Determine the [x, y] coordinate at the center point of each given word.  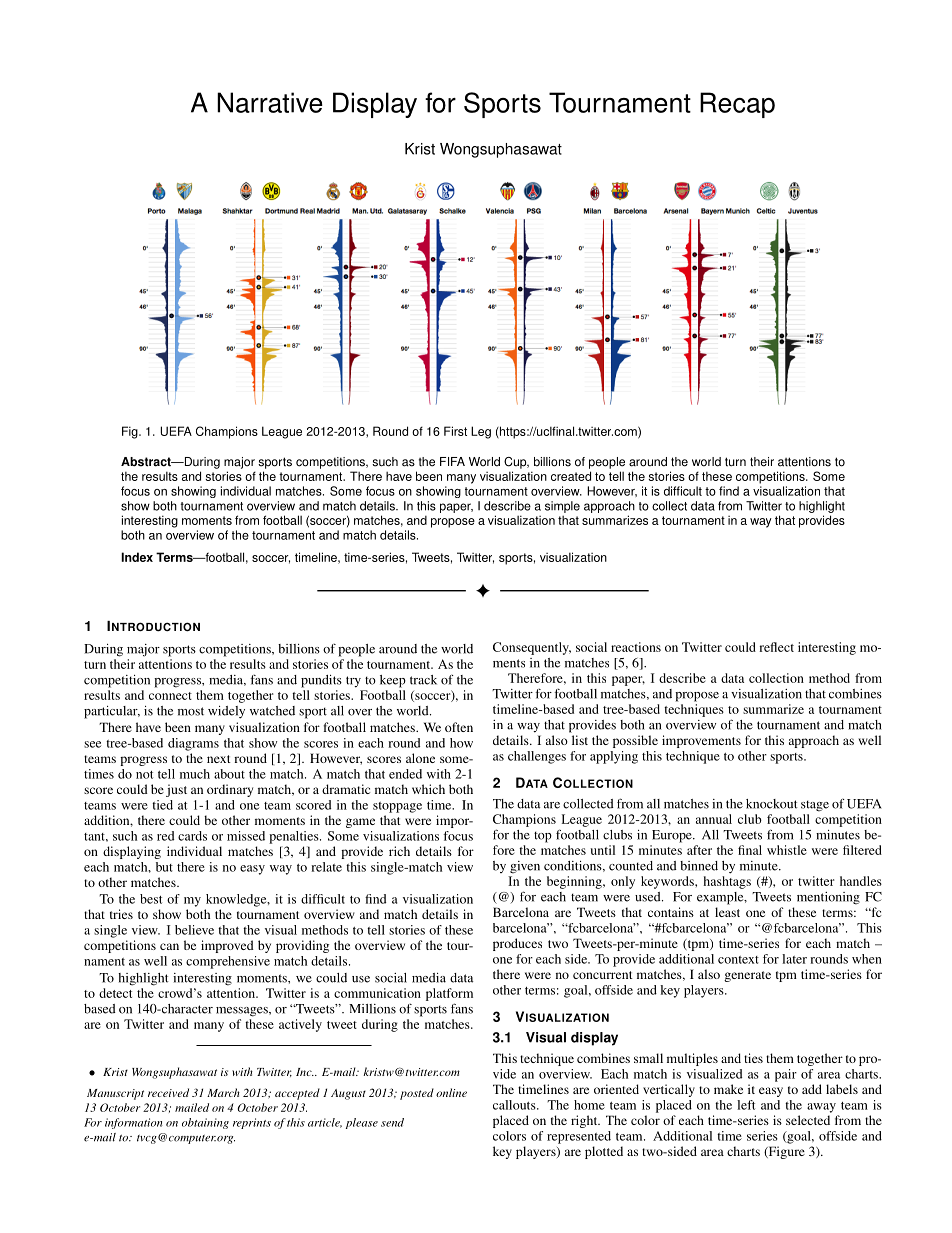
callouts [515, 1105]
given [525, 867]
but [164, 867]
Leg [481, 432]
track [423, 680]
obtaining [205, 1123]
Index [137, 557]
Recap [737, 105]
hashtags [727, 882]
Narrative [270, 102]
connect [170, 696]
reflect [776, 647]
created [571, 476]
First [455, 431]
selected [808, 1120]
